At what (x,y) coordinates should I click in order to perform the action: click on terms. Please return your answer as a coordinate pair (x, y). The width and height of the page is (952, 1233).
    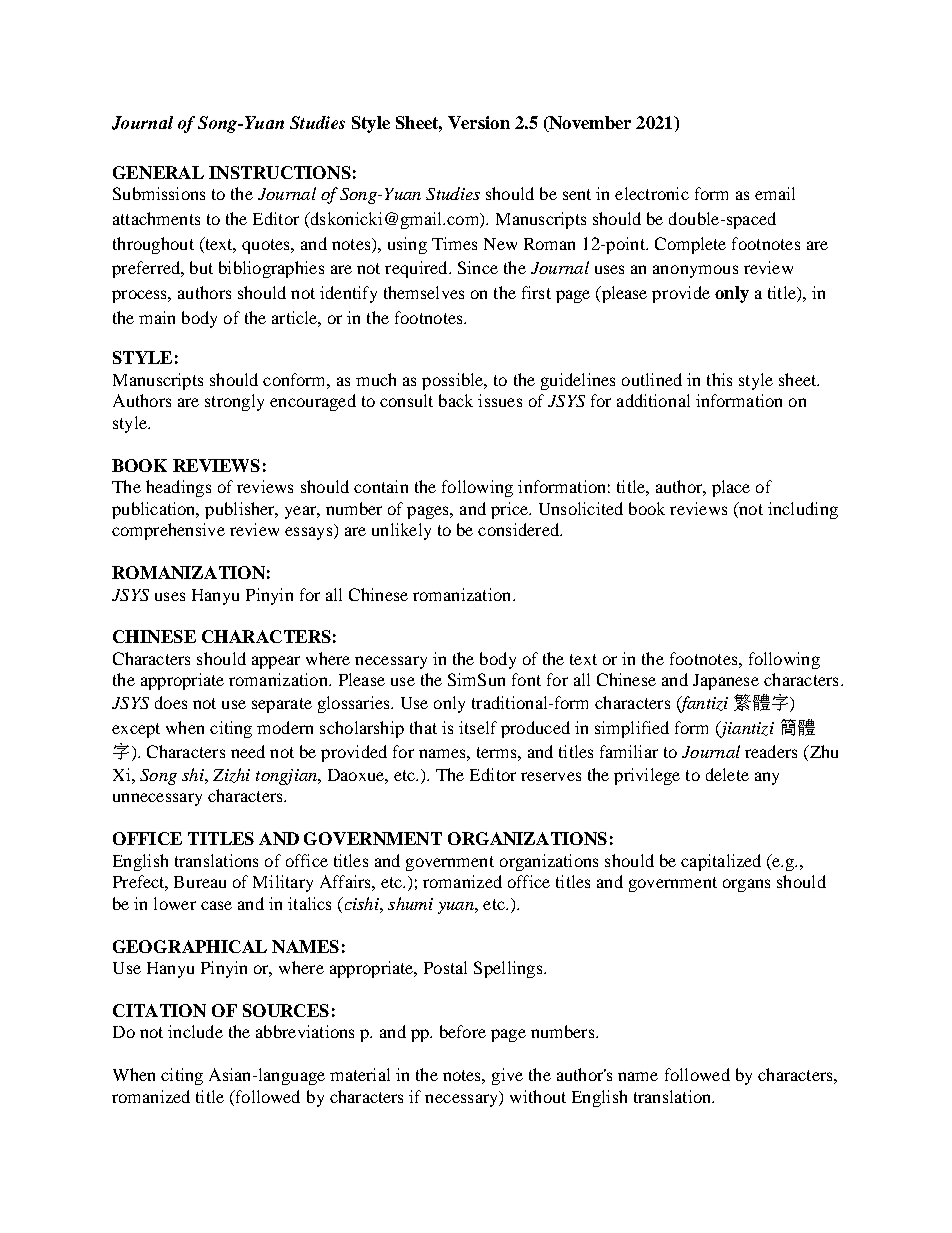
    Looking at the image, I should click on (498, 752).
